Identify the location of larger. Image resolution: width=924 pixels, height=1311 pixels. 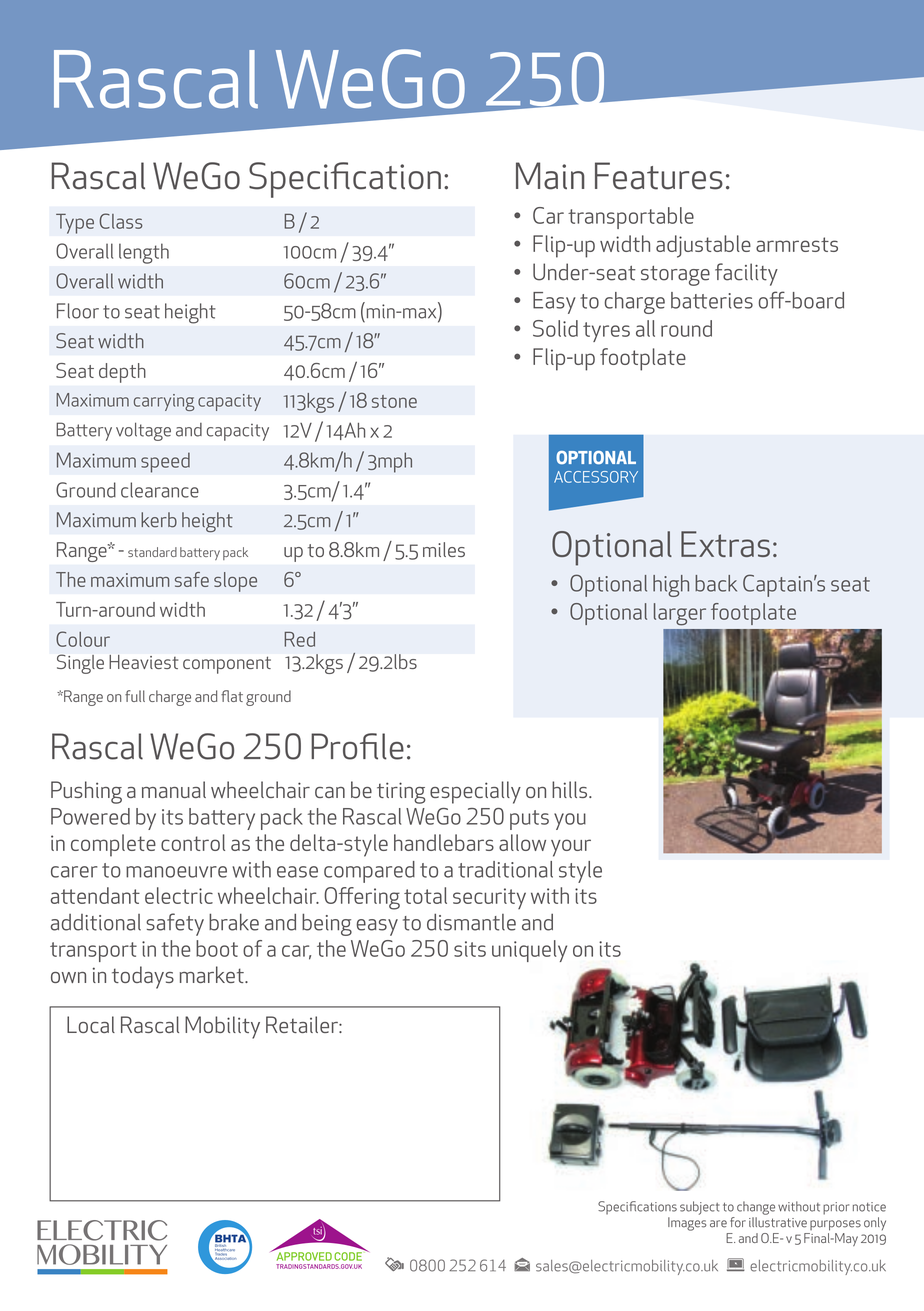
(680, 614).
